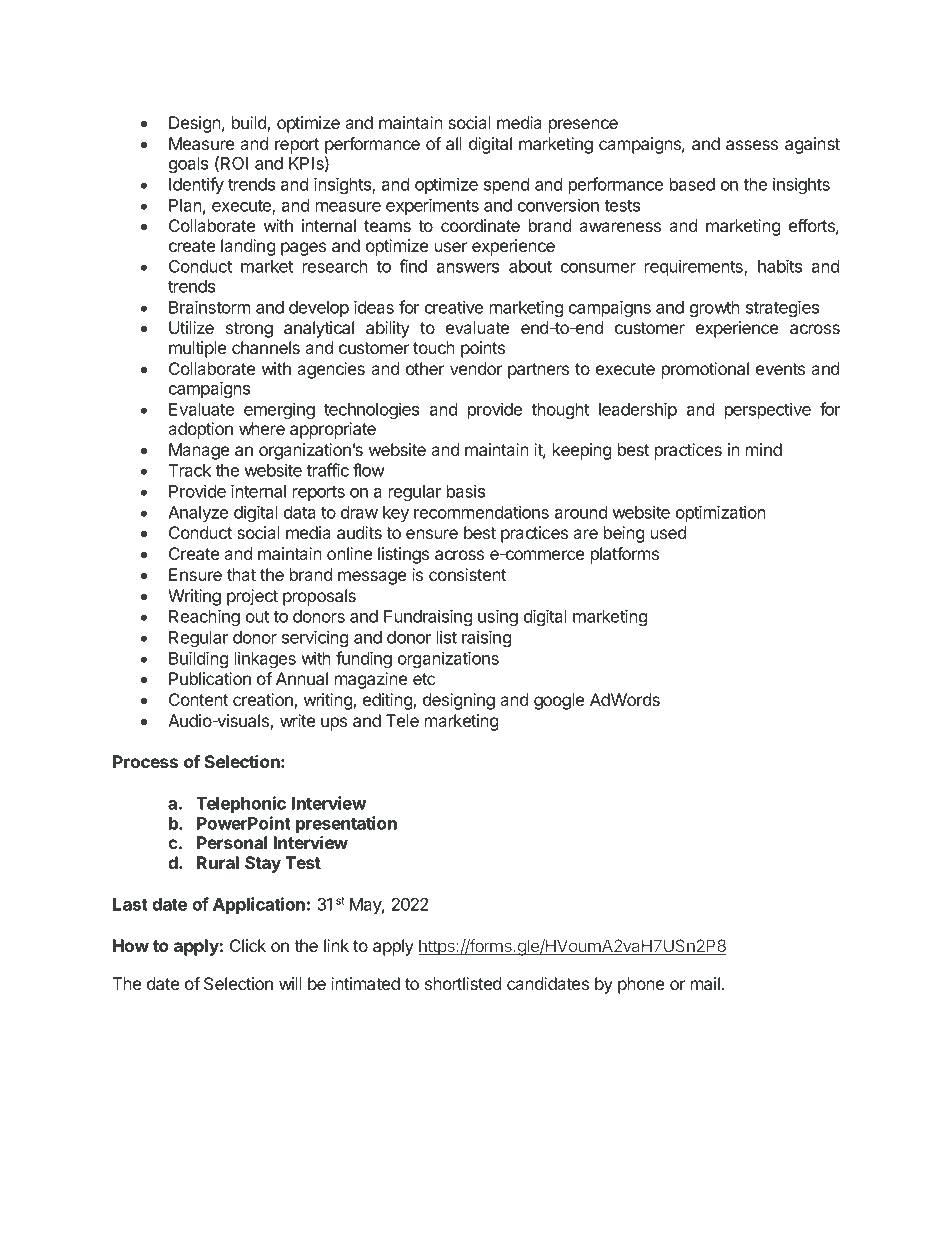 The width and height of the document is (952, 1233). Describe the element at coordinates (705, 983) in the document. I see `mail` at that location.
